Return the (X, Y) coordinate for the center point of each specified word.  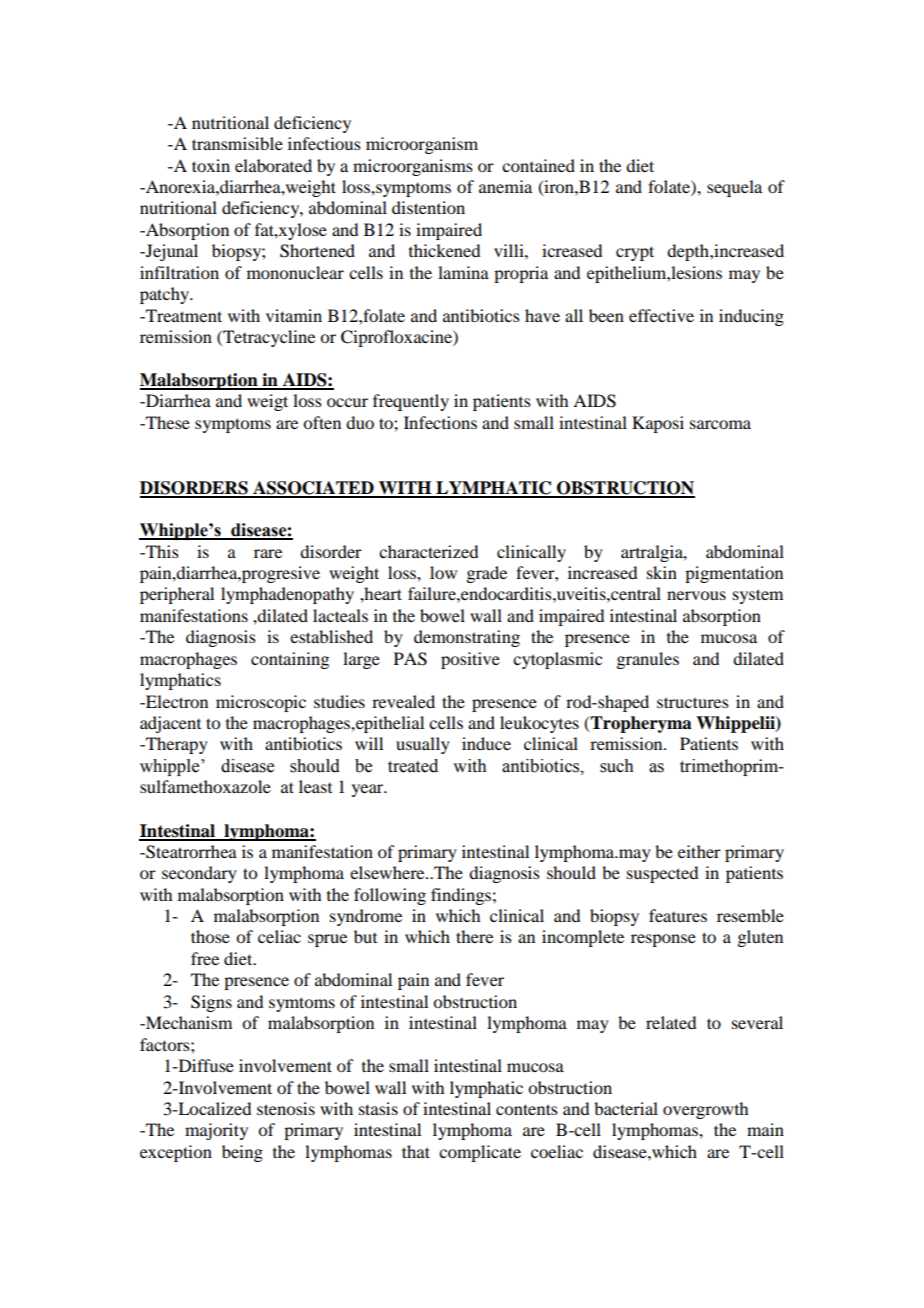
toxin (211, 165)
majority (216, 1131)
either (699, 851)
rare (268, 553)
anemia (505, 186)
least (315, 786)
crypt (635, 253)
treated (413, 766)
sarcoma (720, 424)
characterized (428, 551)
